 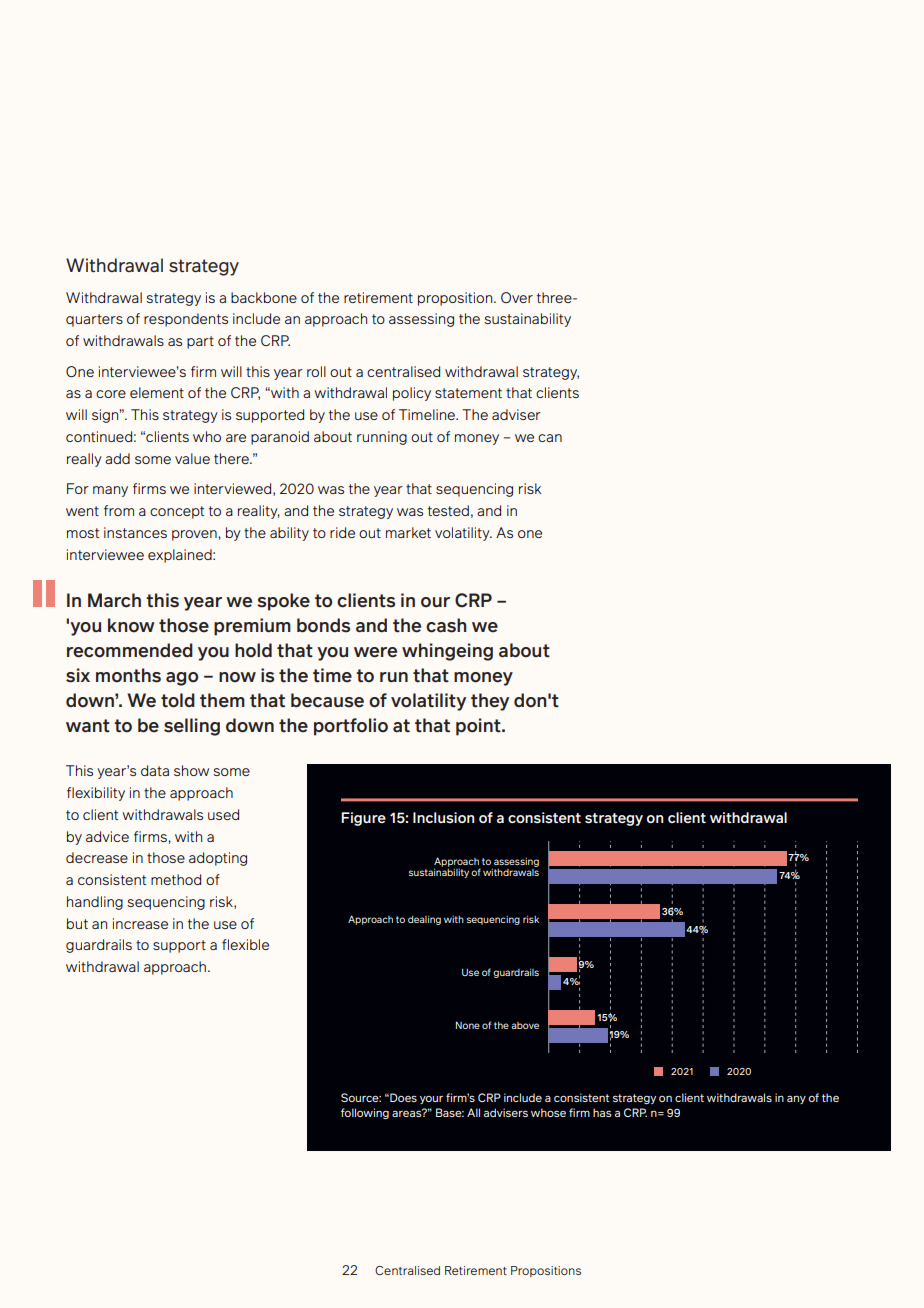 I want to click on ride, so click(x=342, y=532).
